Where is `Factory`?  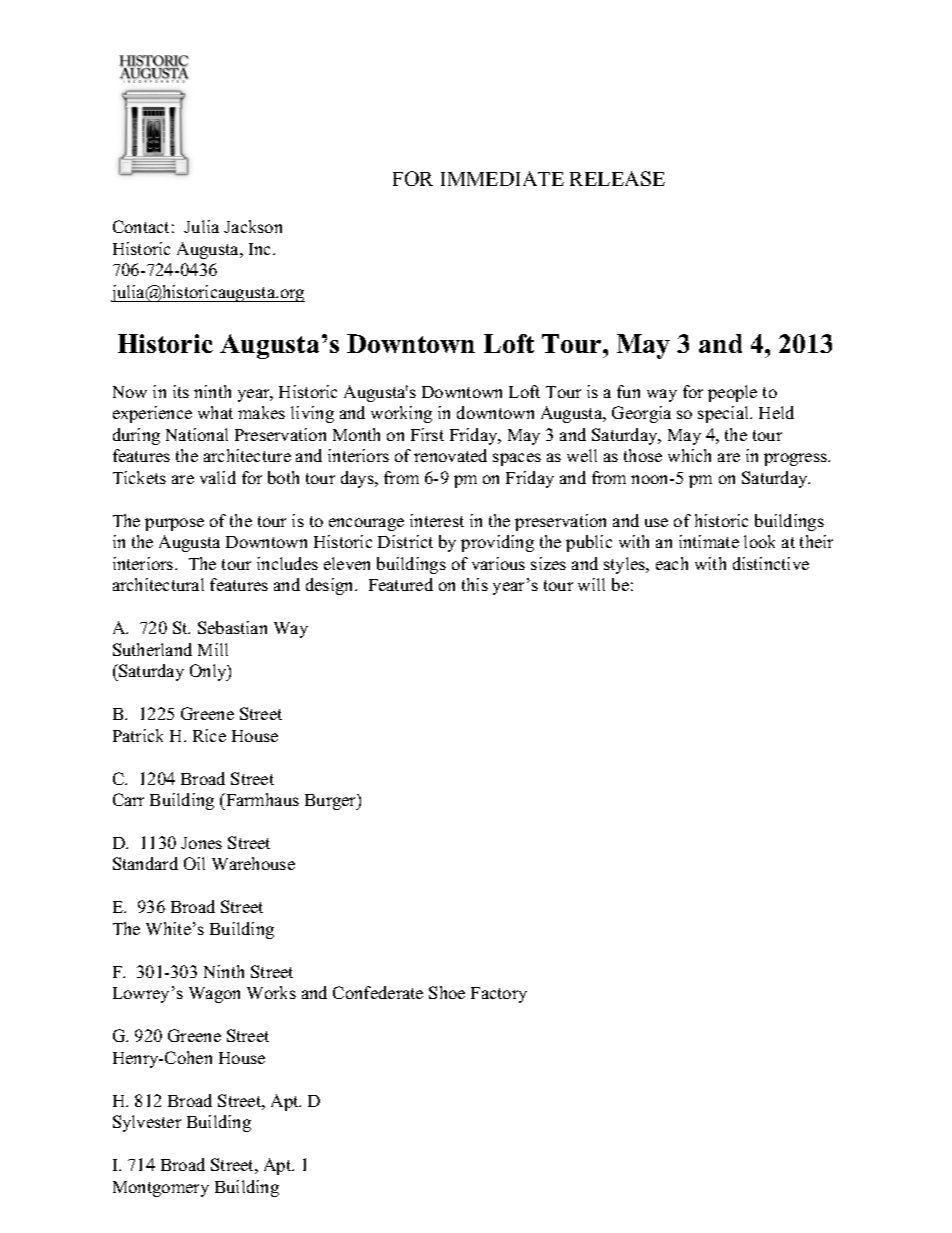
Factory is located at coordinates (499, 995).
